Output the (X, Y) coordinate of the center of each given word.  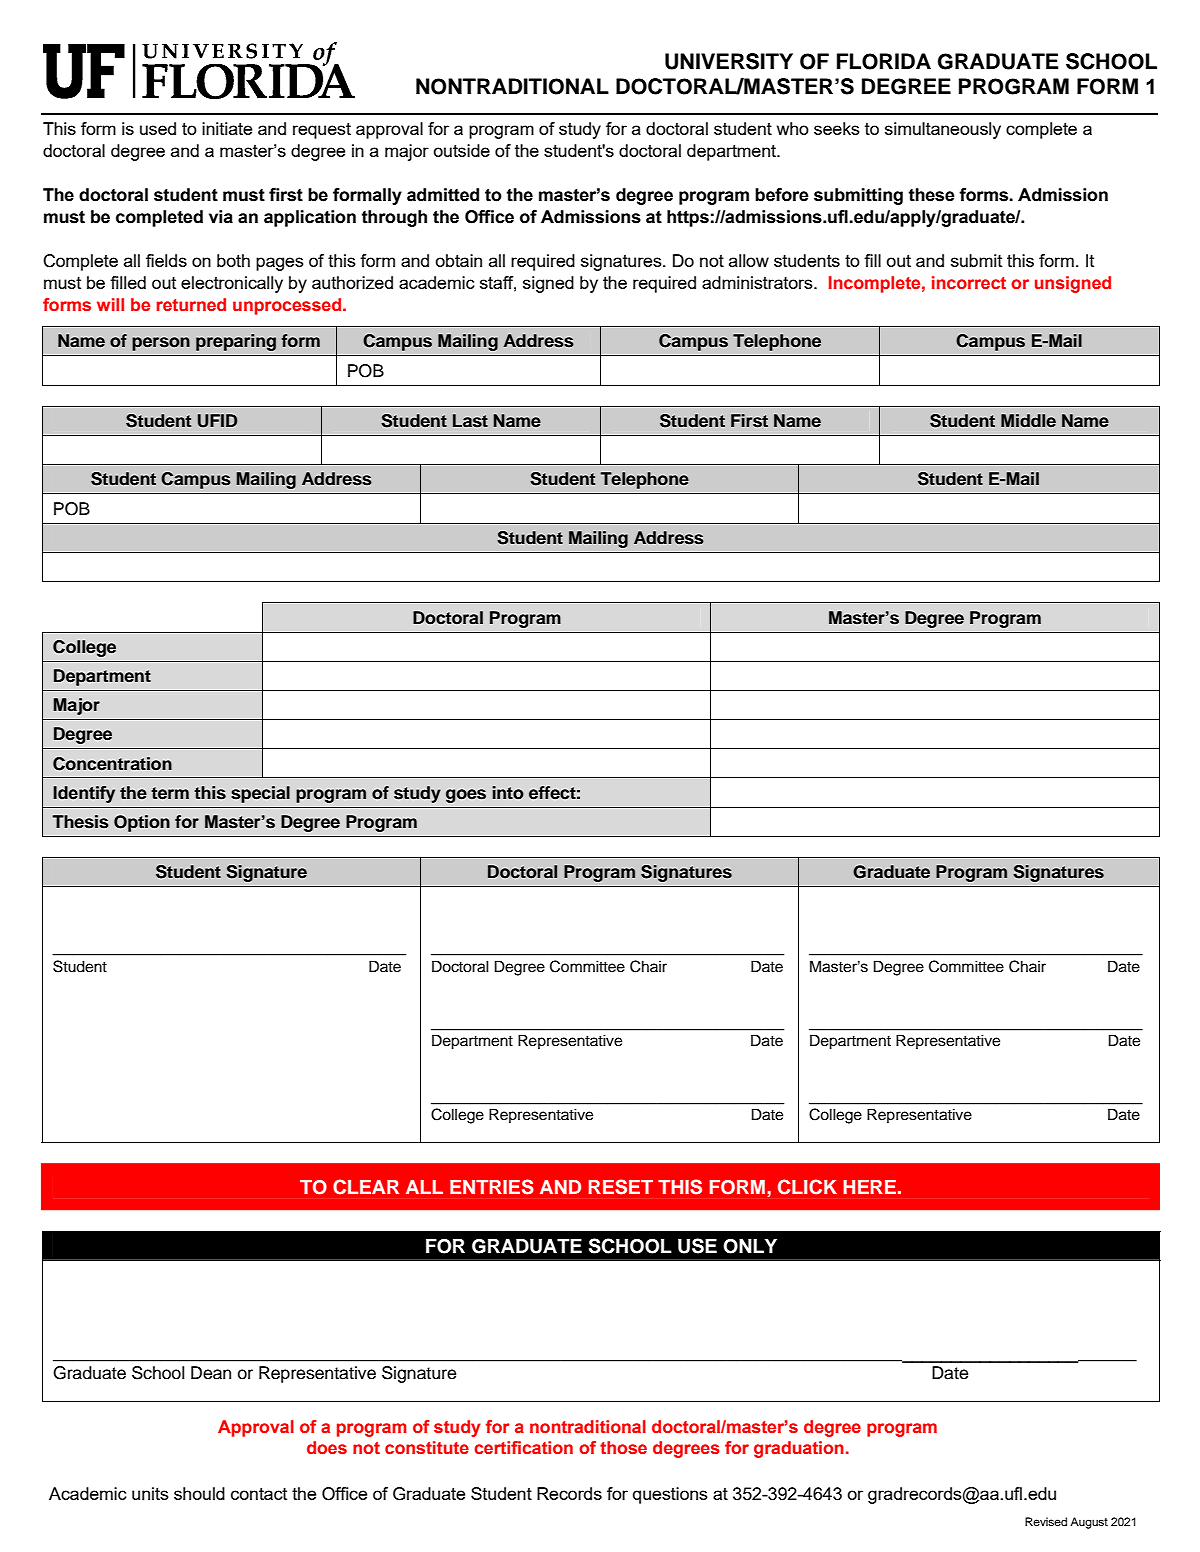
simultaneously (943, 130)
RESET (621, 1187)
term (170, 793)
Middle (1028, 421)
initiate (227, 128)
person (161, 344)
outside (461, 150)
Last (470, 421)
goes (466, 796)
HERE (869, 1187)
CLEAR (366, 1187)
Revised (1046, 1521)
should (199, 1493)
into (508, 793)
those (623, 1448)
